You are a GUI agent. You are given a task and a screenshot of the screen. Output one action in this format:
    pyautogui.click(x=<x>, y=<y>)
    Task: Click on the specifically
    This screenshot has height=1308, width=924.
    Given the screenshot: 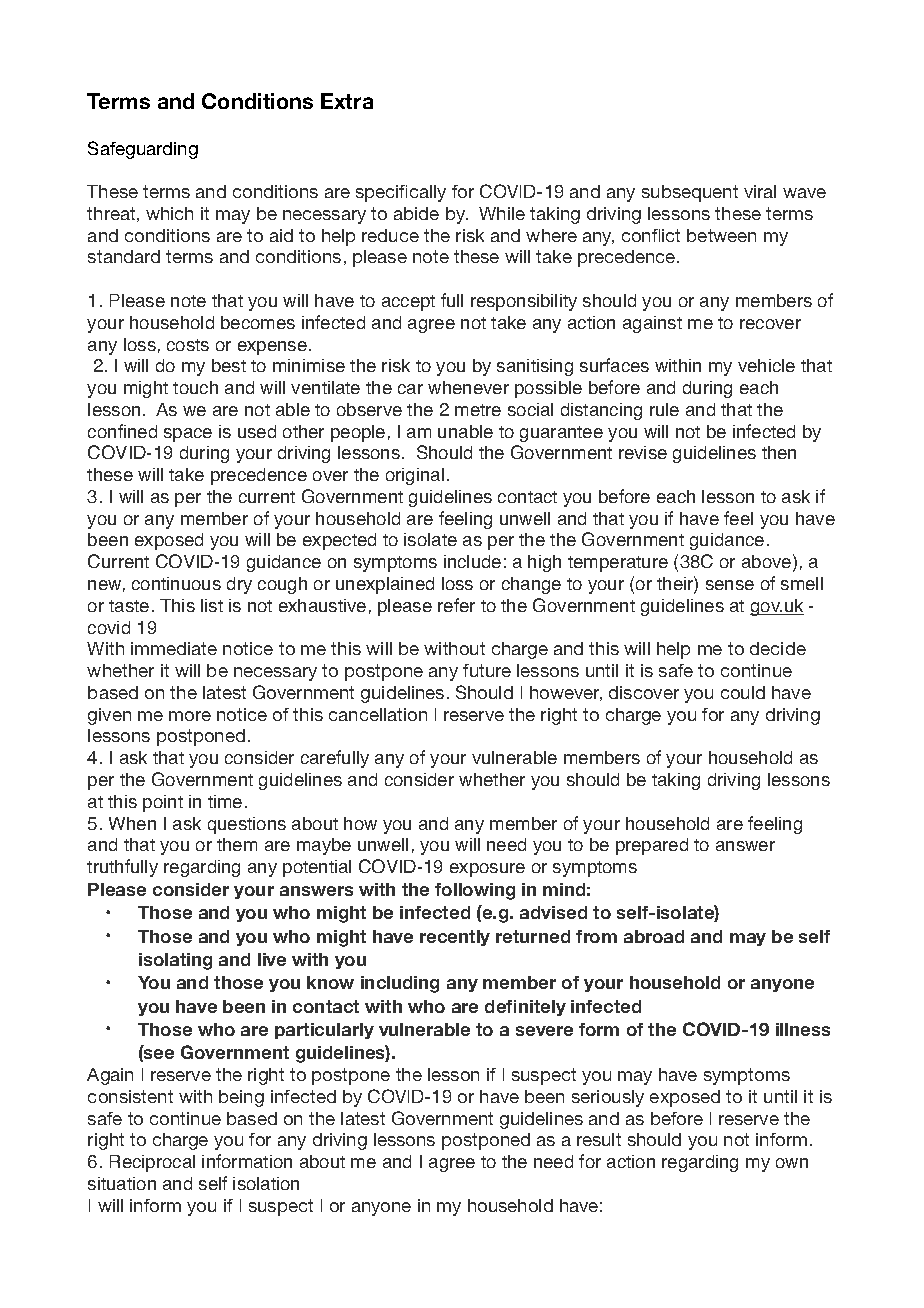 What is the action you would take?
    pyautogui.click(x=401, y=193)
